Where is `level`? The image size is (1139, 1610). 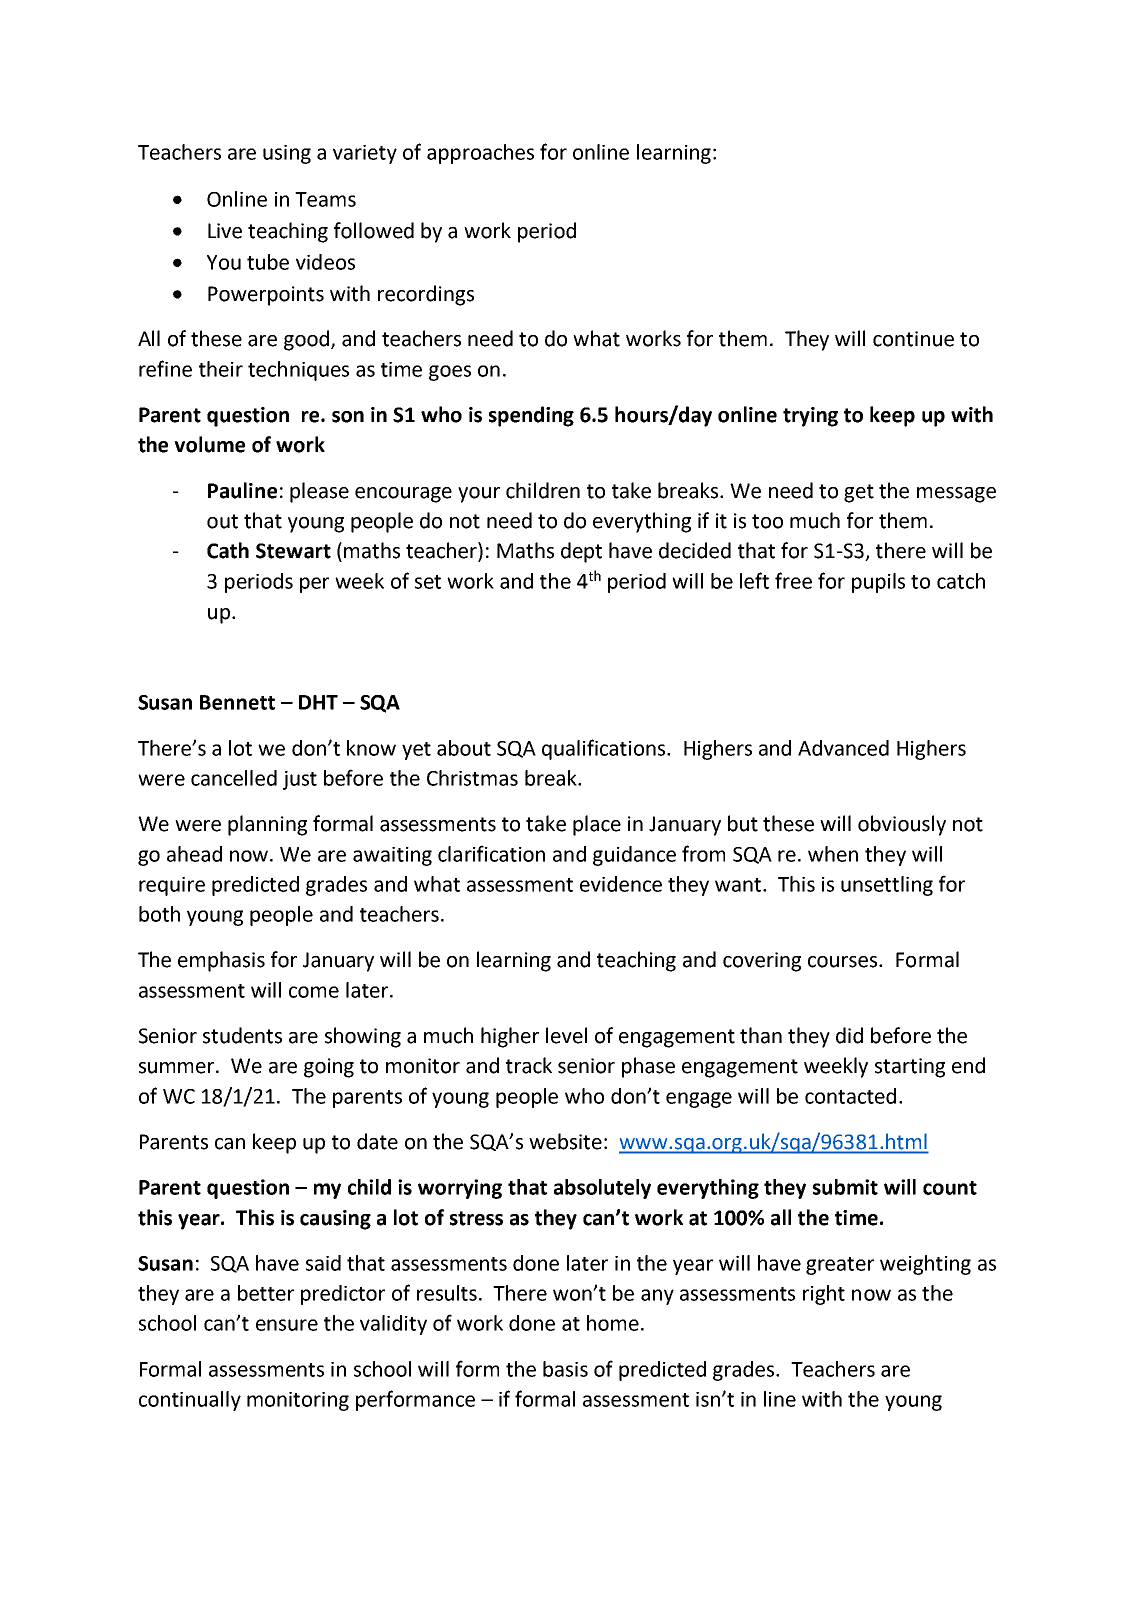 level is located at coordinates (566, 1035).
